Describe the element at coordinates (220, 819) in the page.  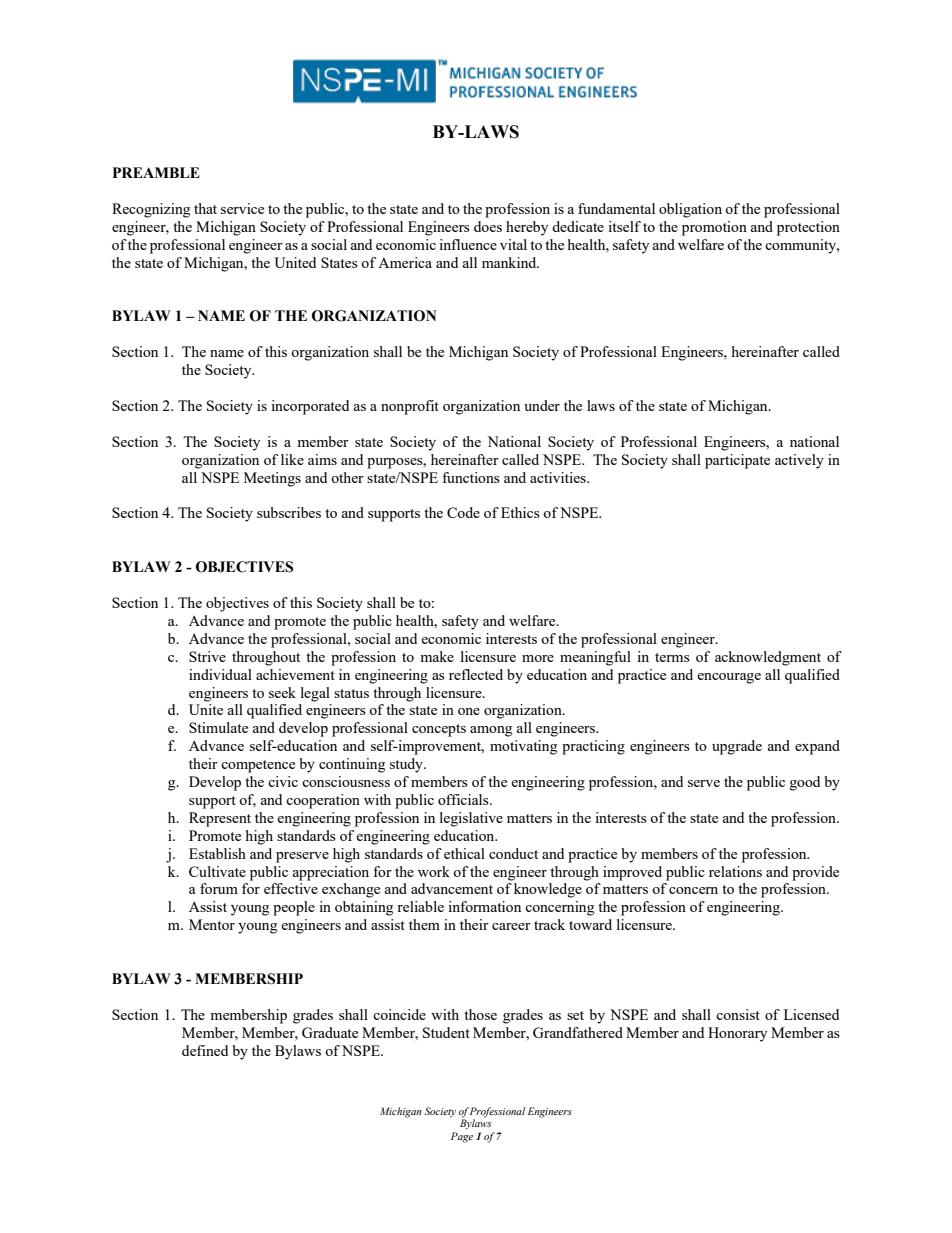
I see `Represent` at that location.
